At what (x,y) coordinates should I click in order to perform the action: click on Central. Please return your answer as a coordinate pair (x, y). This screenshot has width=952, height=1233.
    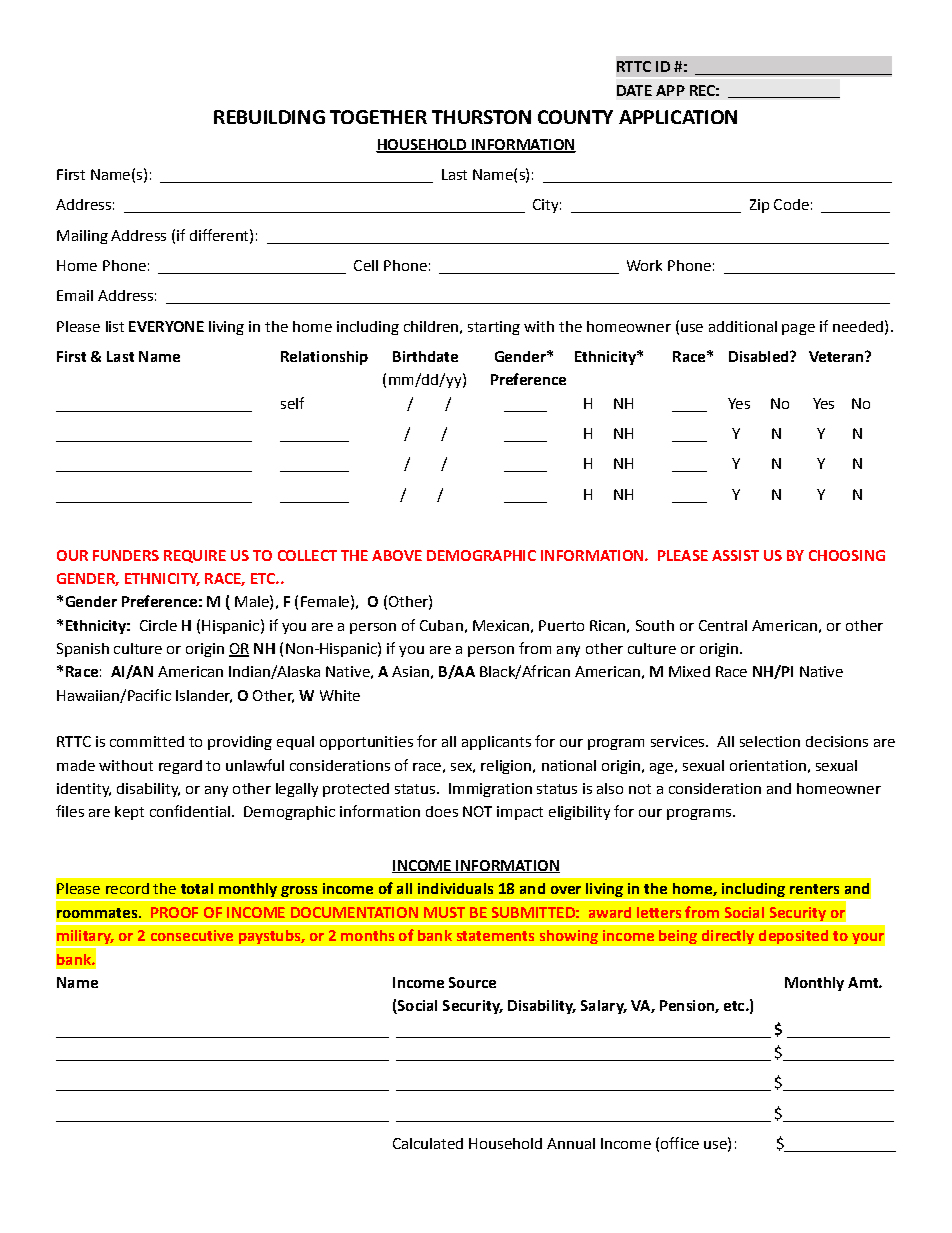
    Looking at the image, I should click on (723, 625).
